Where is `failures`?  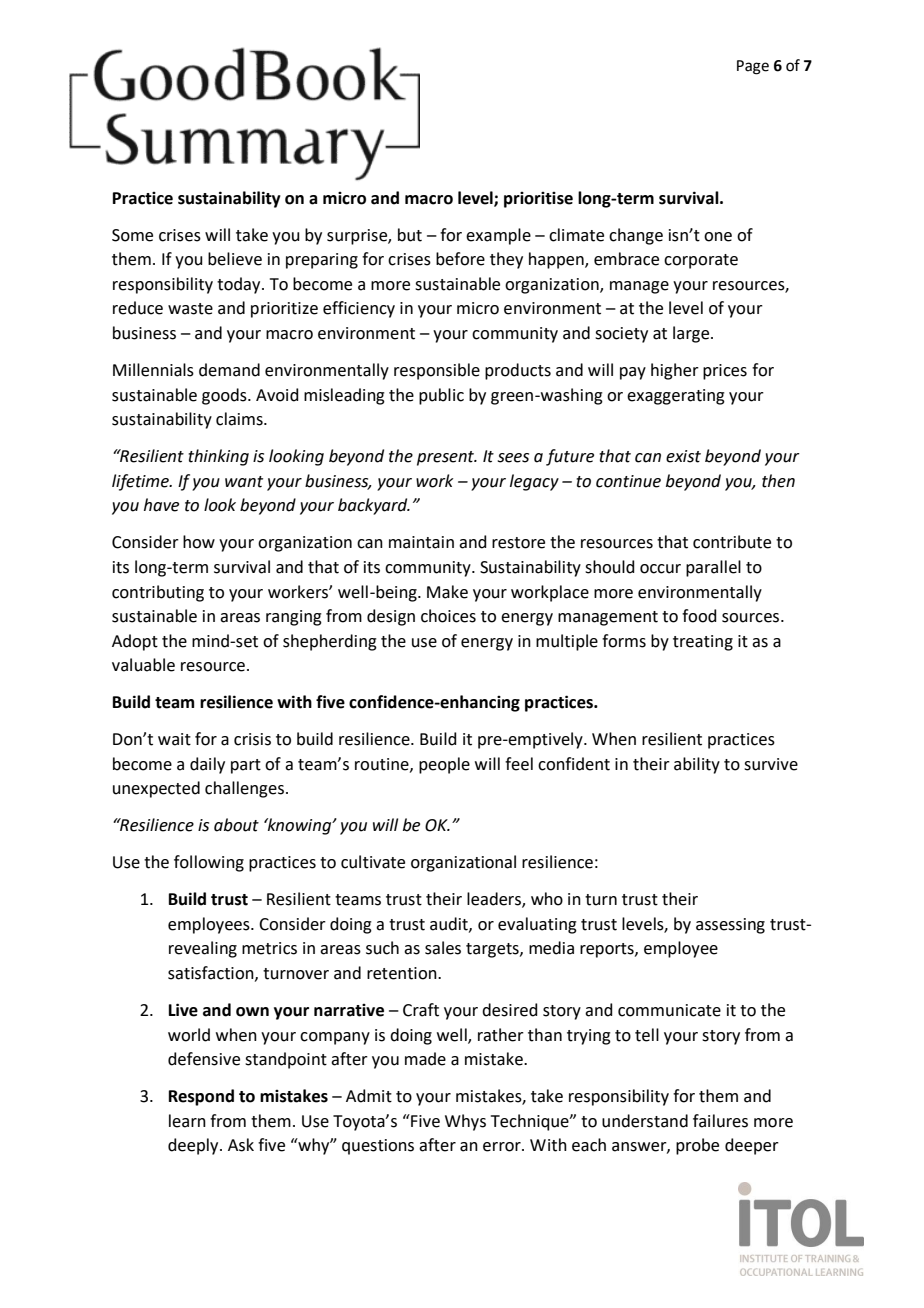 failures is located at coordinates (720, 1121).
